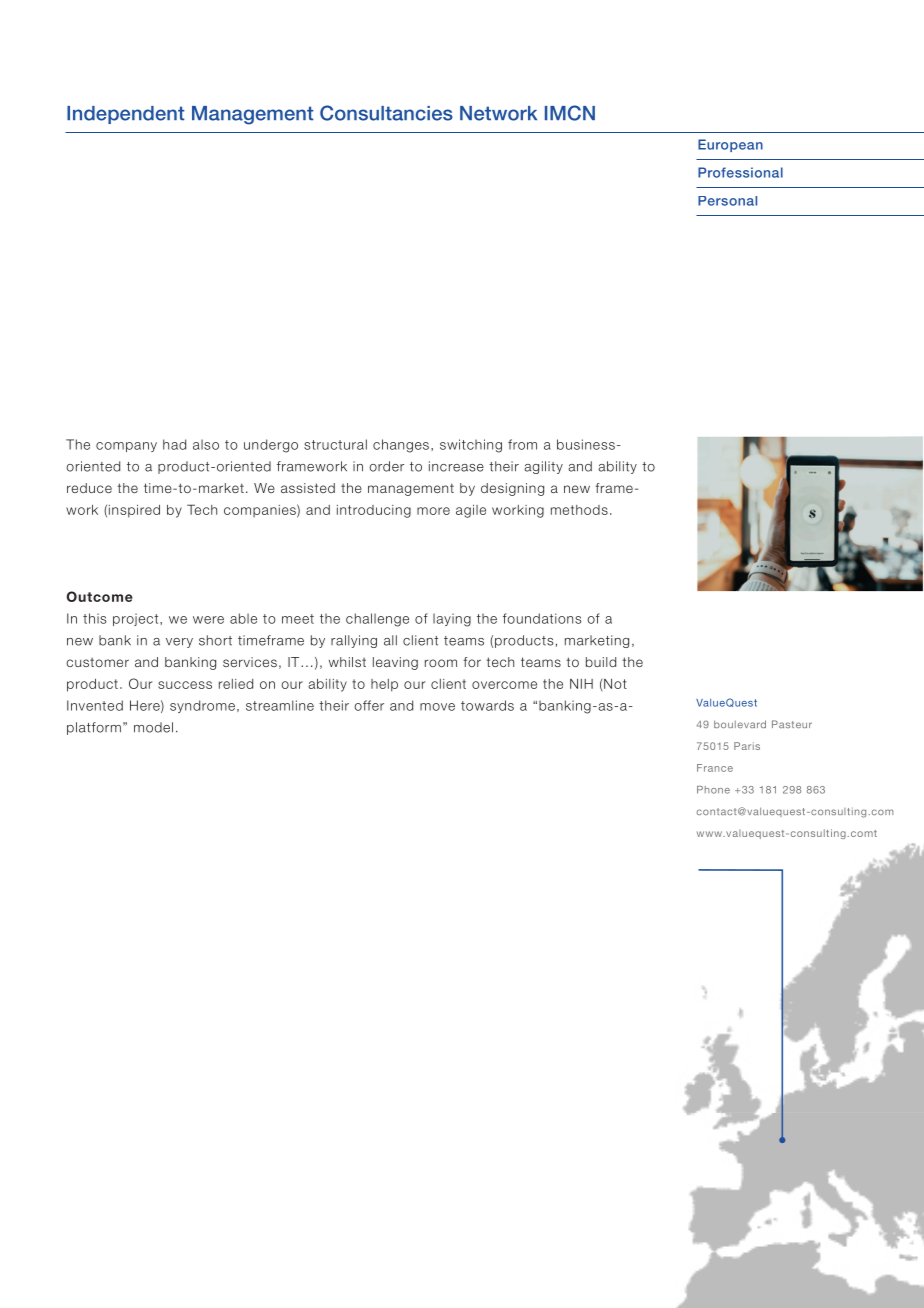 This screenshot has width=924, height=1308. I want to click on syndrome, so click(202, 706).
